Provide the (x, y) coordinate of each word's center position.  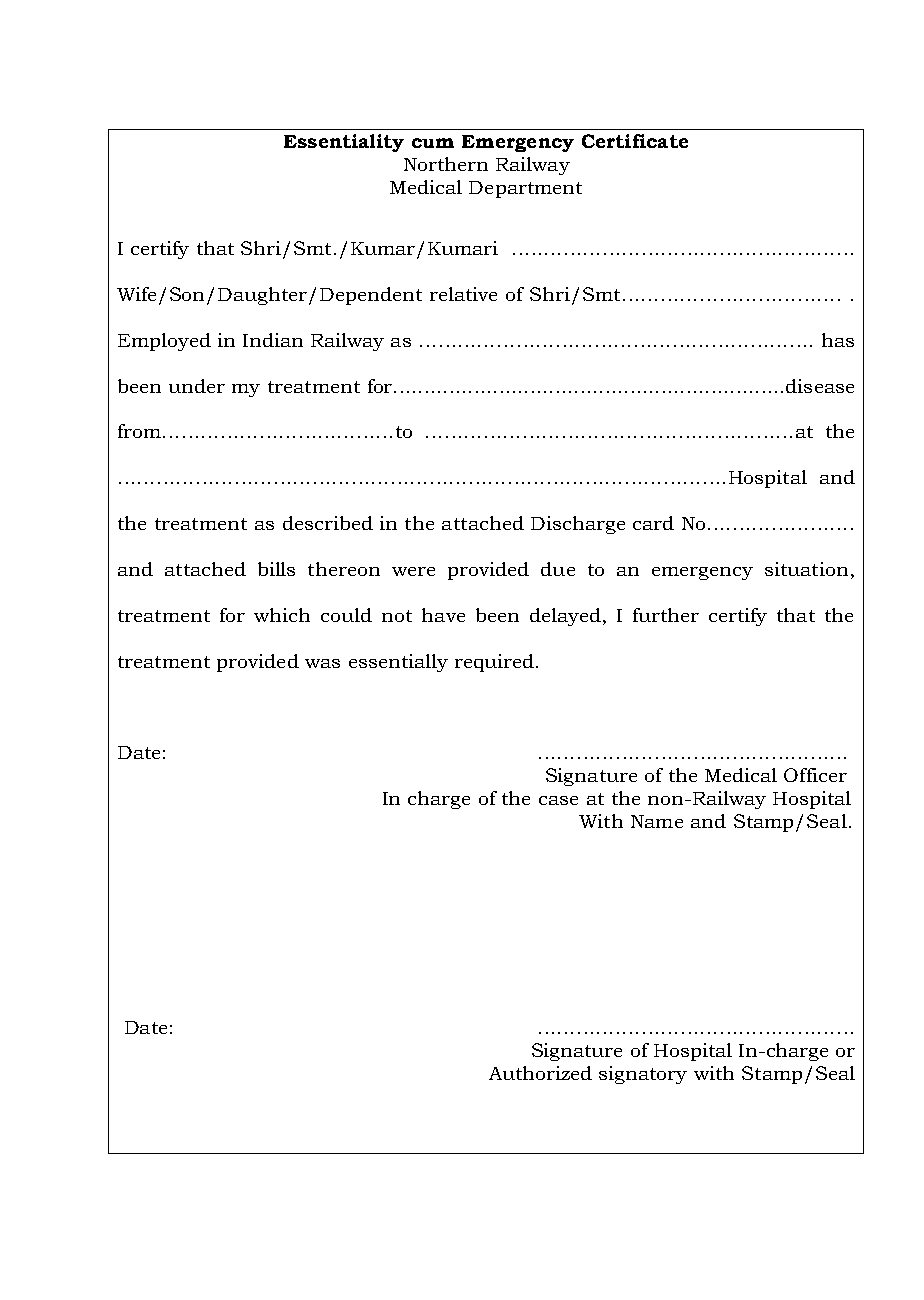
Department (525, 189)
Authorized (540, 1073)
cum (433, 143)
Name (657, 821)
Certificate (635, 141)
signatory (643, 1075)
